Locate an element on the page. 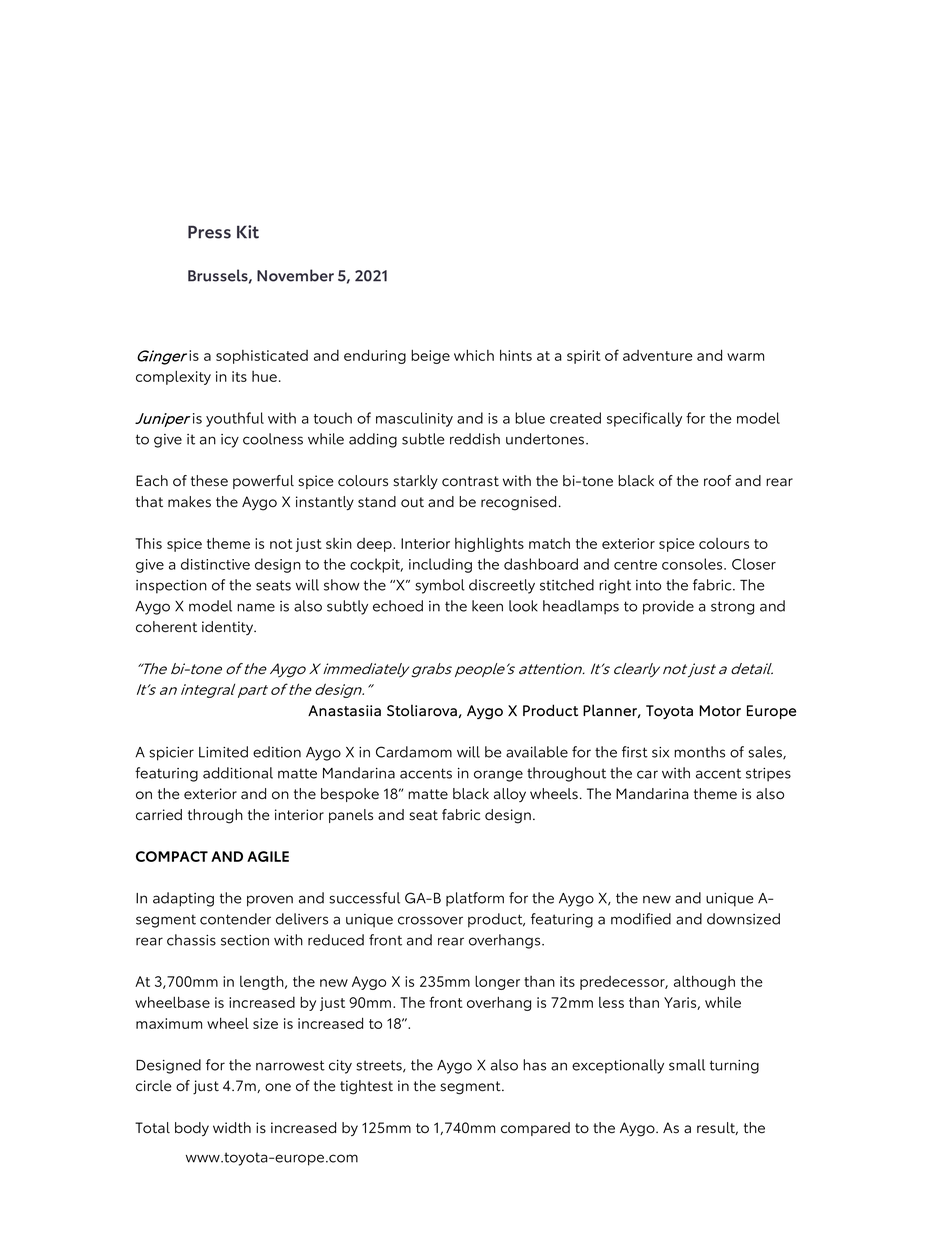 This page has height=1233, width=952. adventure is located at coordinates (658, 355).
